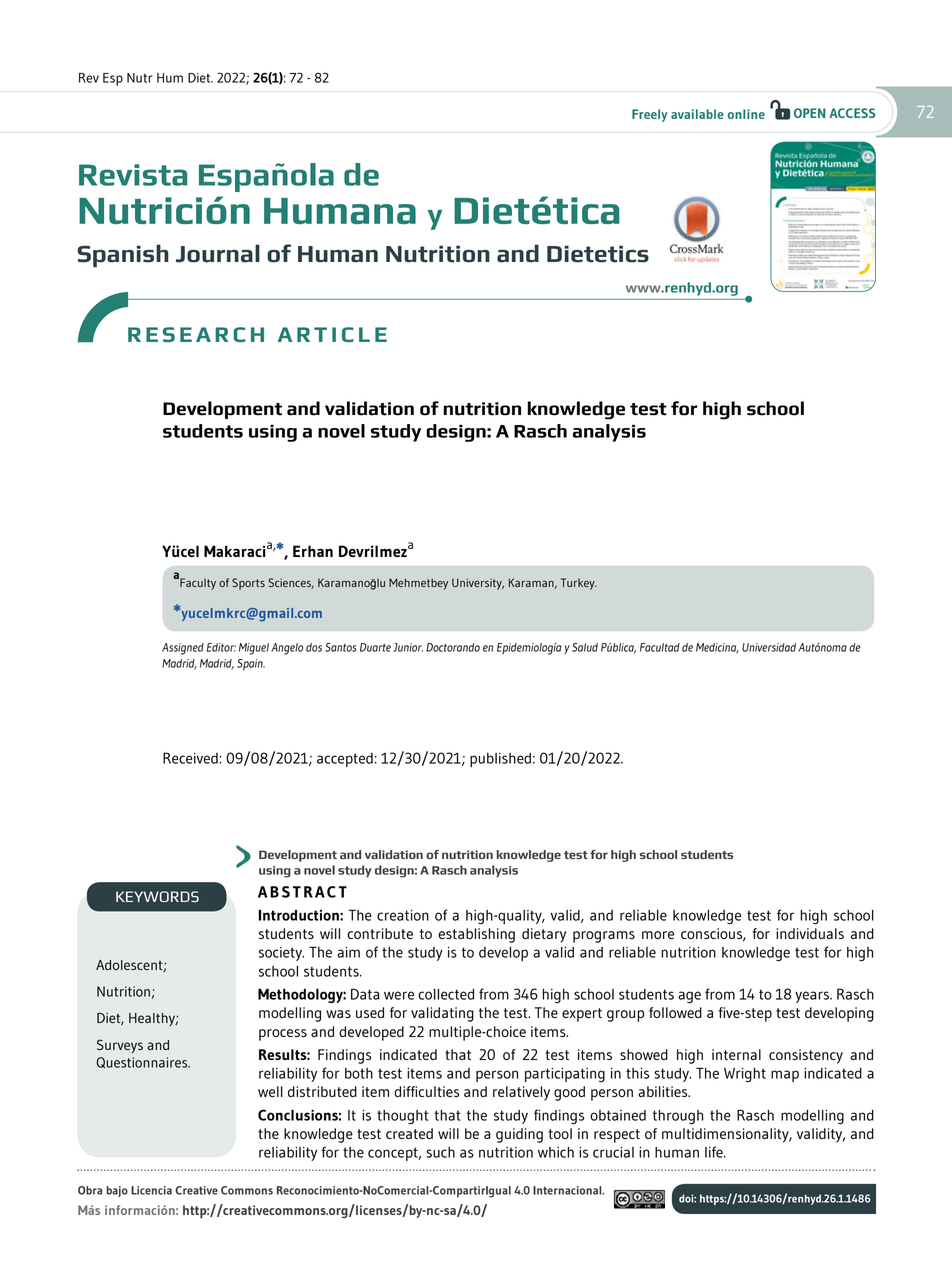 The image size is (952, 1270). What do you see at coordinates (746, 114) in the screenshot?
I see `online` at bounding box center [746, 114].
